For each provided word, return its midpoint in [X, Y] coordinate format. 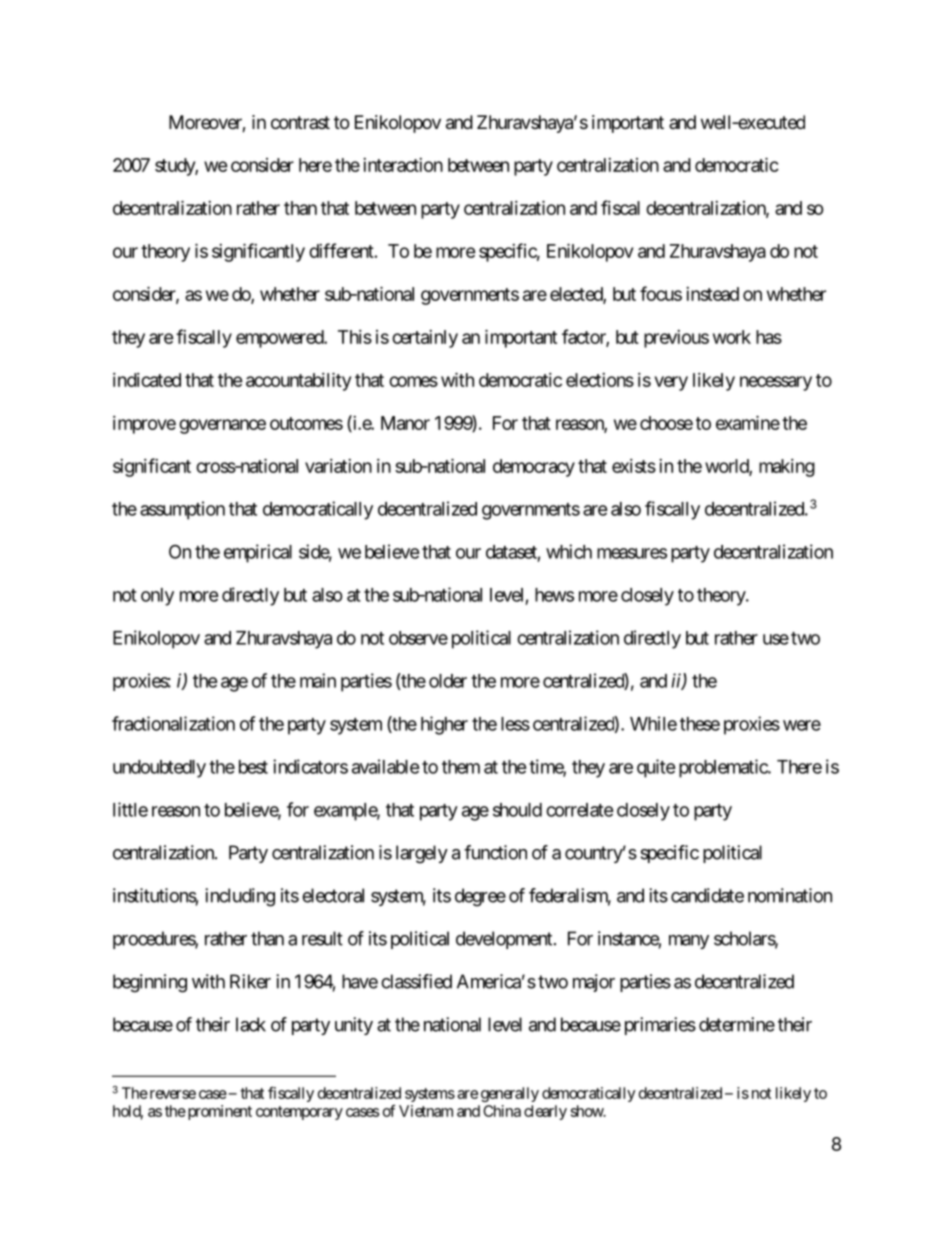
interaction [403, 165]
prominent [218, 1112]
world [727, 467]
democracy [534, 468]
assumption [182, 510]
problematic [724, 768]
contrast [300, 122]
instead [712, 294]
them [461, 767]
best [253, 767]
